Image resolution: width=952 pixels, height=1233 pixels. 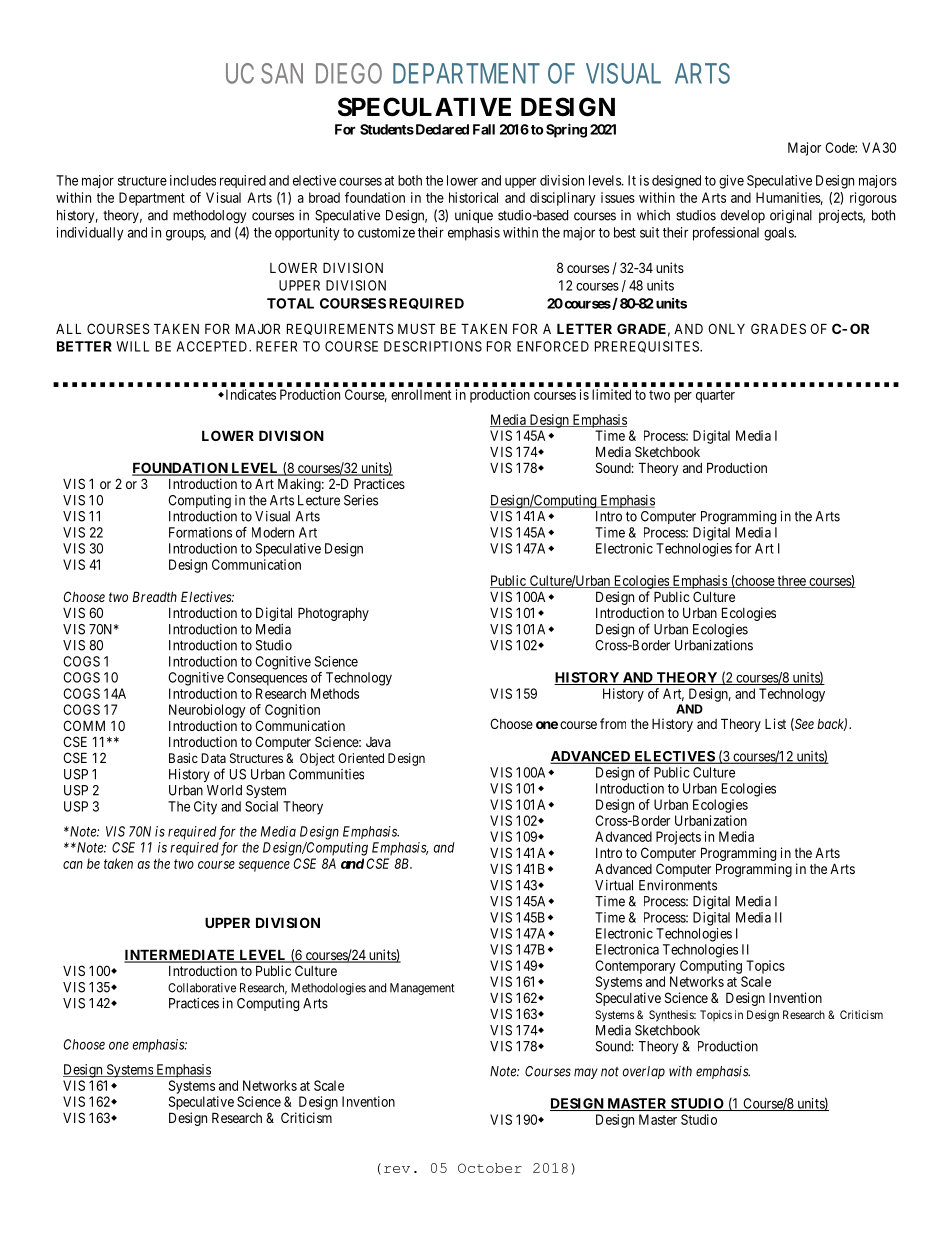 I want to click on WILL, so click(x=132, y=346).
